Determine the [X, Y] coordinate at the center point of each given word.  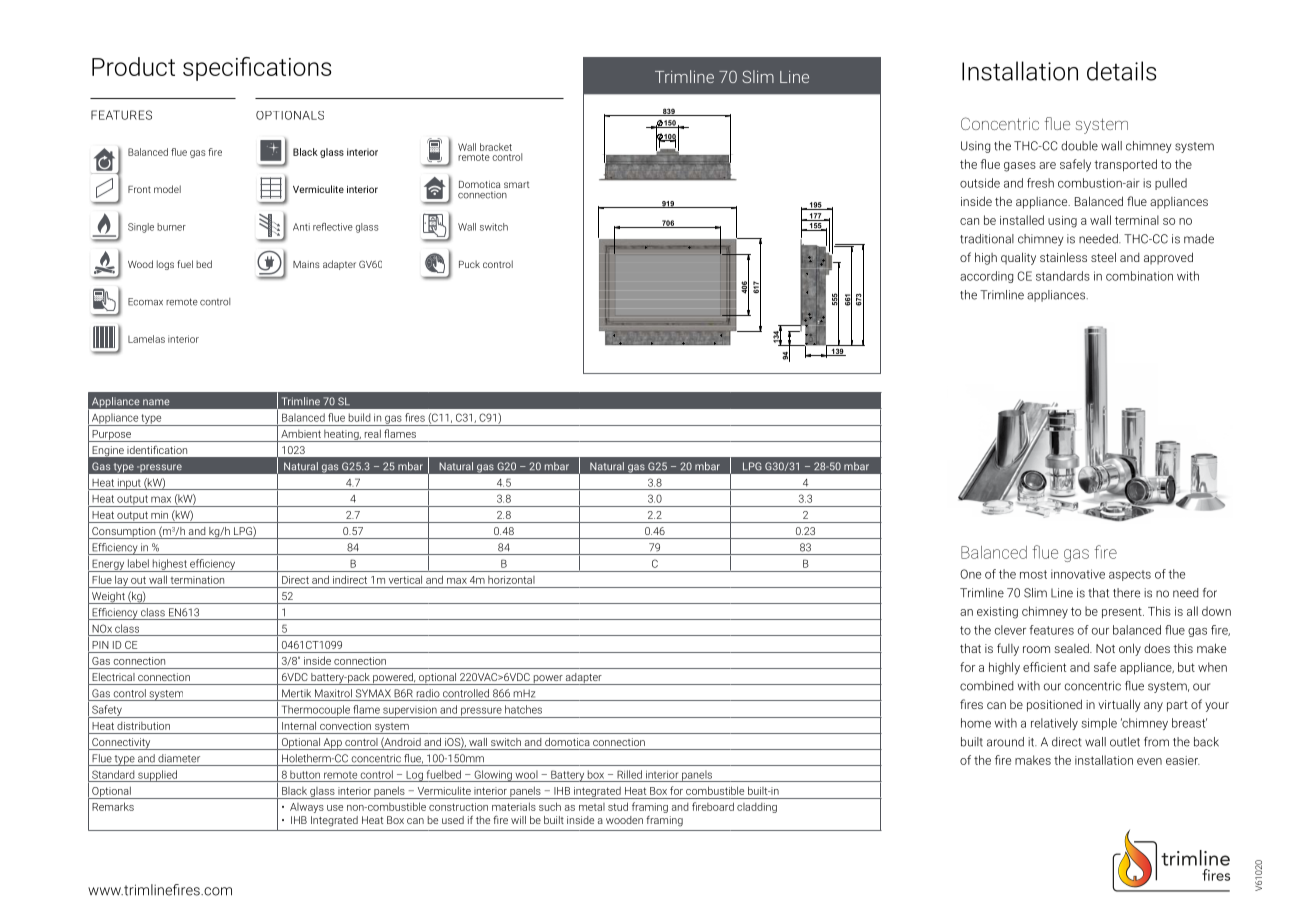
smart [516, 184]
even [1149, 761]
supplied [157, 776]
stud [618, 806]
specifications [257, 69]
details [1121, 71]
